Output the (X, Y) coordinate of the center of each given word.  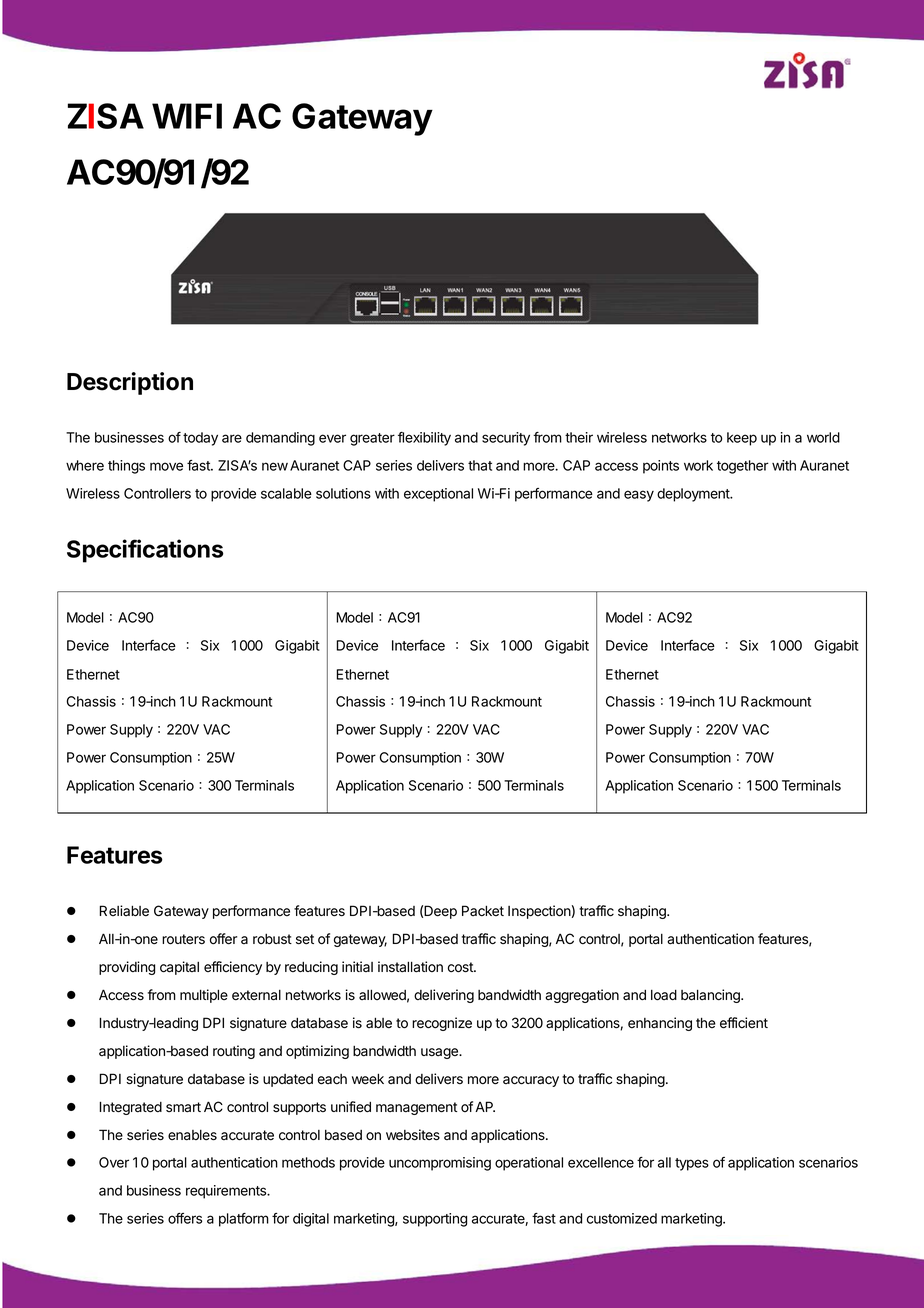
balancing (711, 996)
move (166, 466)
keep (742, 439)
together (743, 467)
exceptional (438, 495)
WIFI (187, 116)
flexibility (424, 439)
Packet (483, 910)
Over (114, 1162)
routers (183, 939)
